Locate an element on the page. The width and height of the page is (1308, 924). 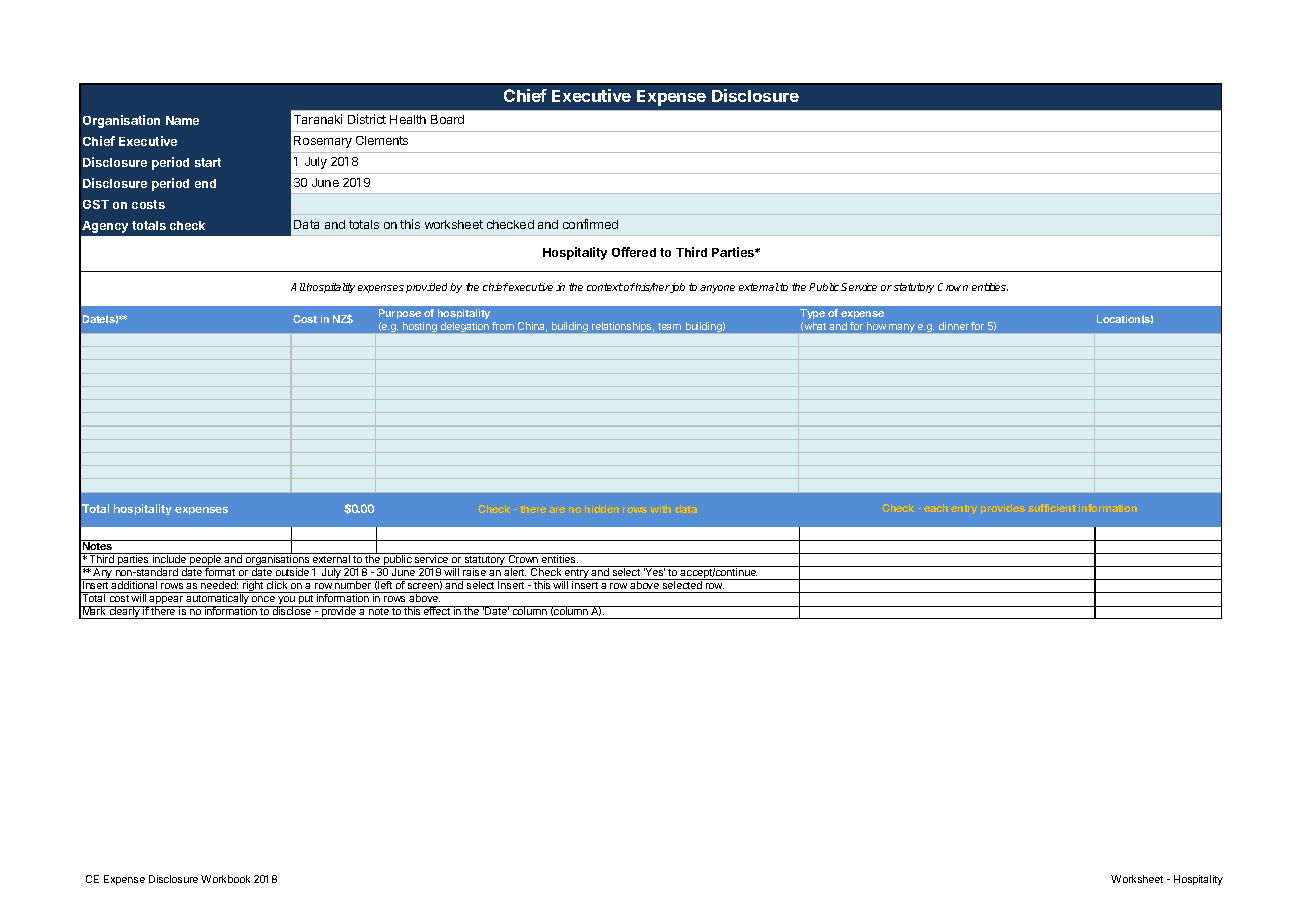
you is located at coordinates (286, 602).
